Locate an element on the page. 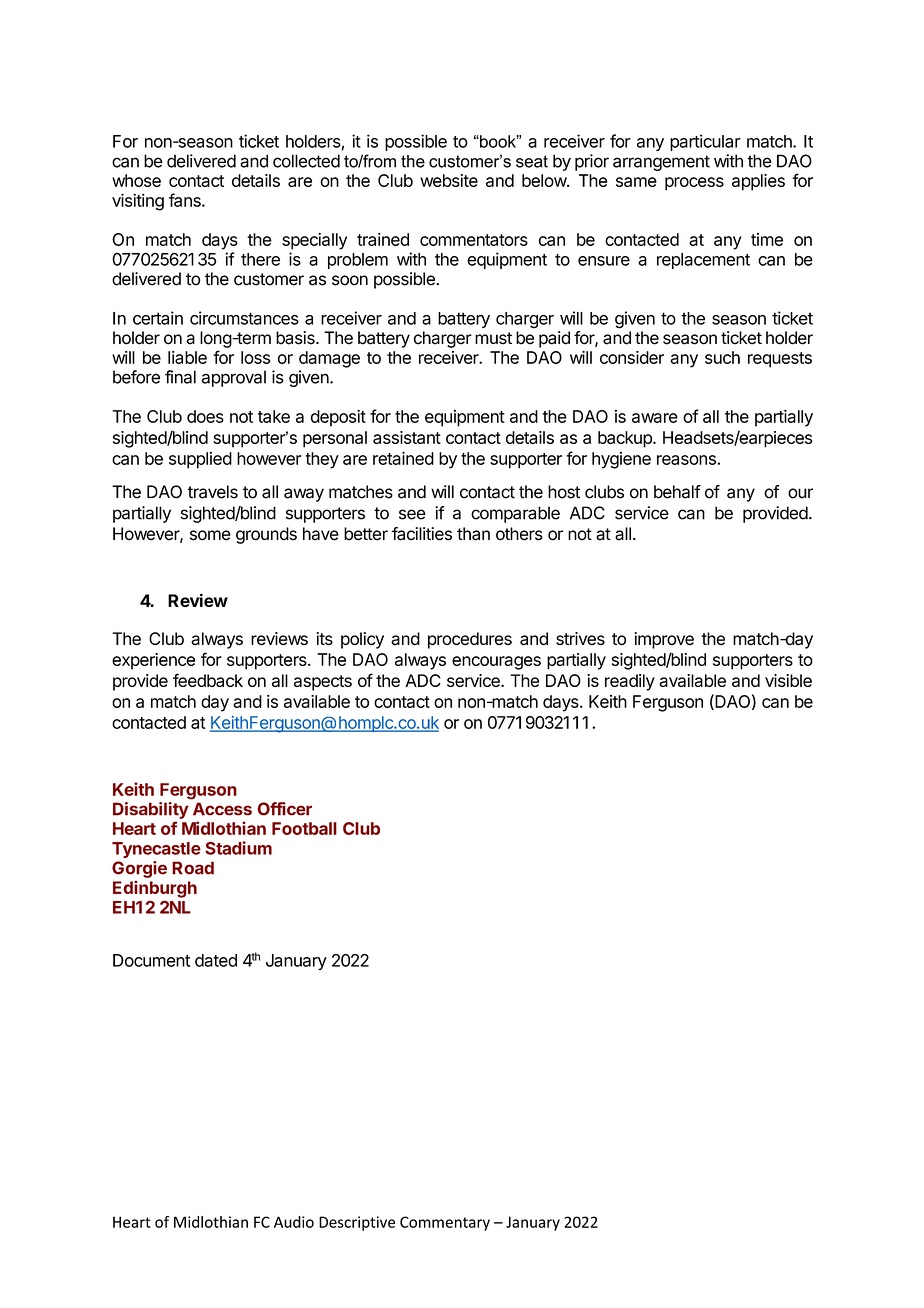  readily is located at coordinates (630, 682).
